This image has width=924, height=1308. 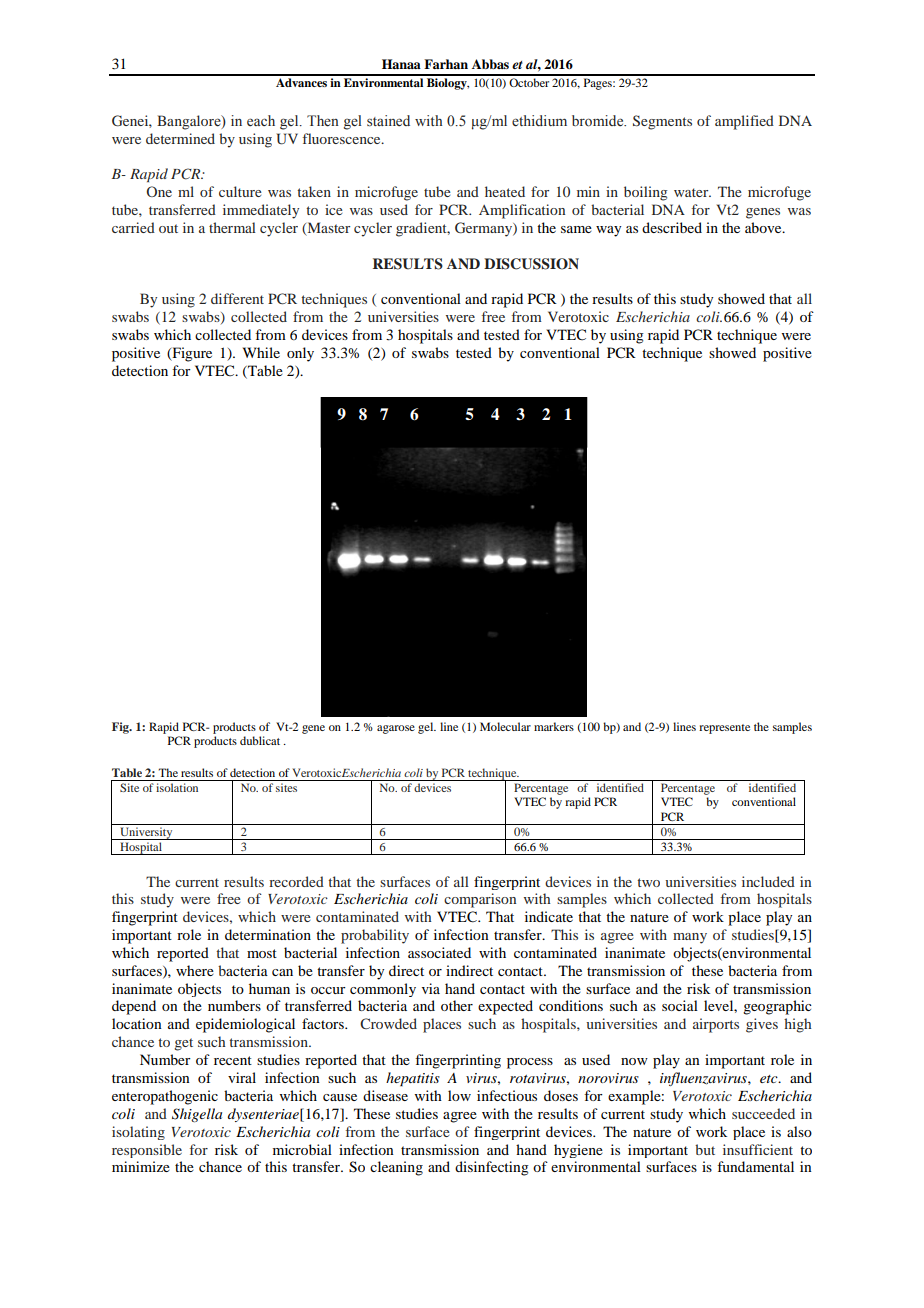 What do you see at coordinates (480, 900) in the image?
I see `comparison` at bounding box center [480, 900].
